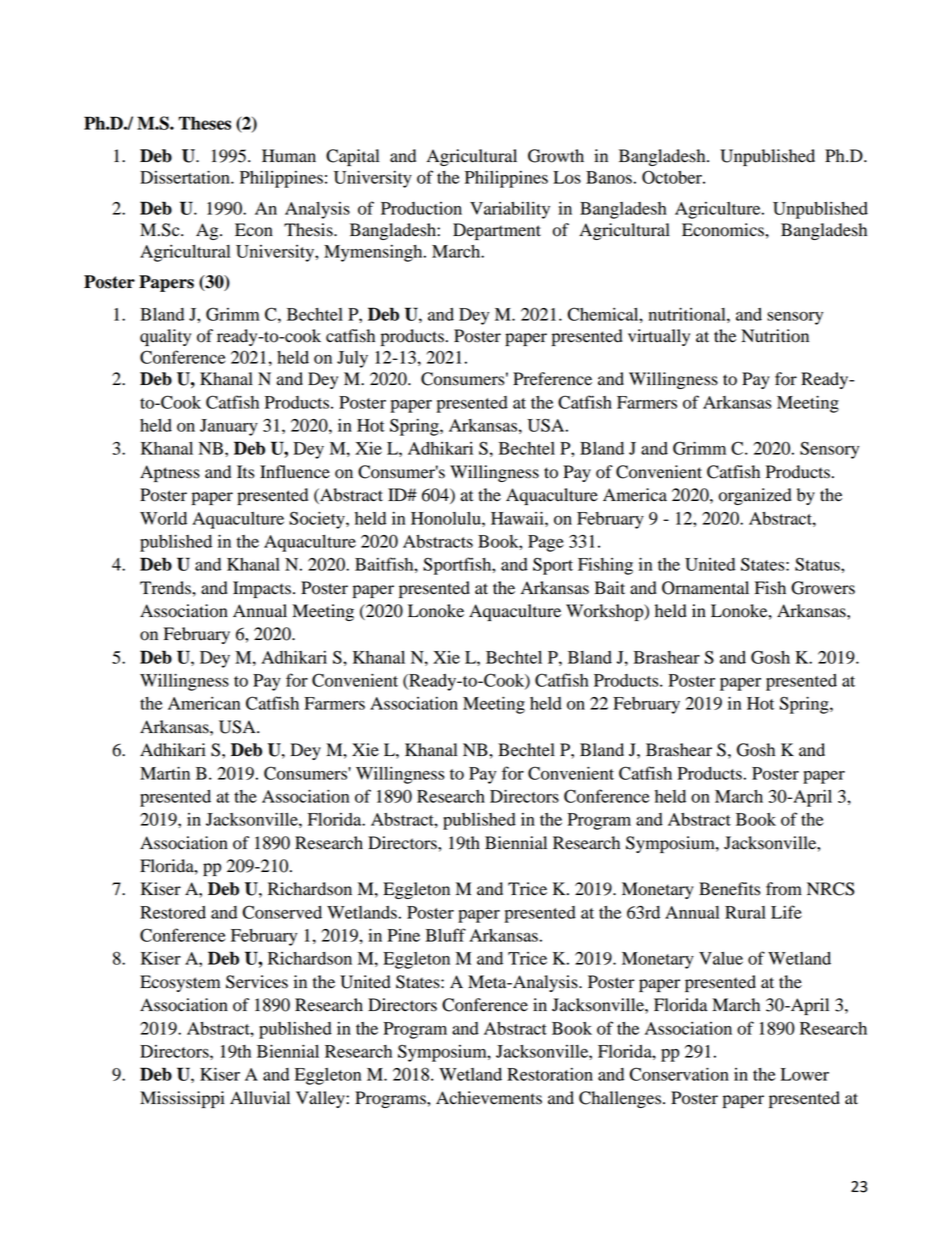 The width and height of the screenshot is (952, 1233). I want to click on Page, so click(546, 543).
